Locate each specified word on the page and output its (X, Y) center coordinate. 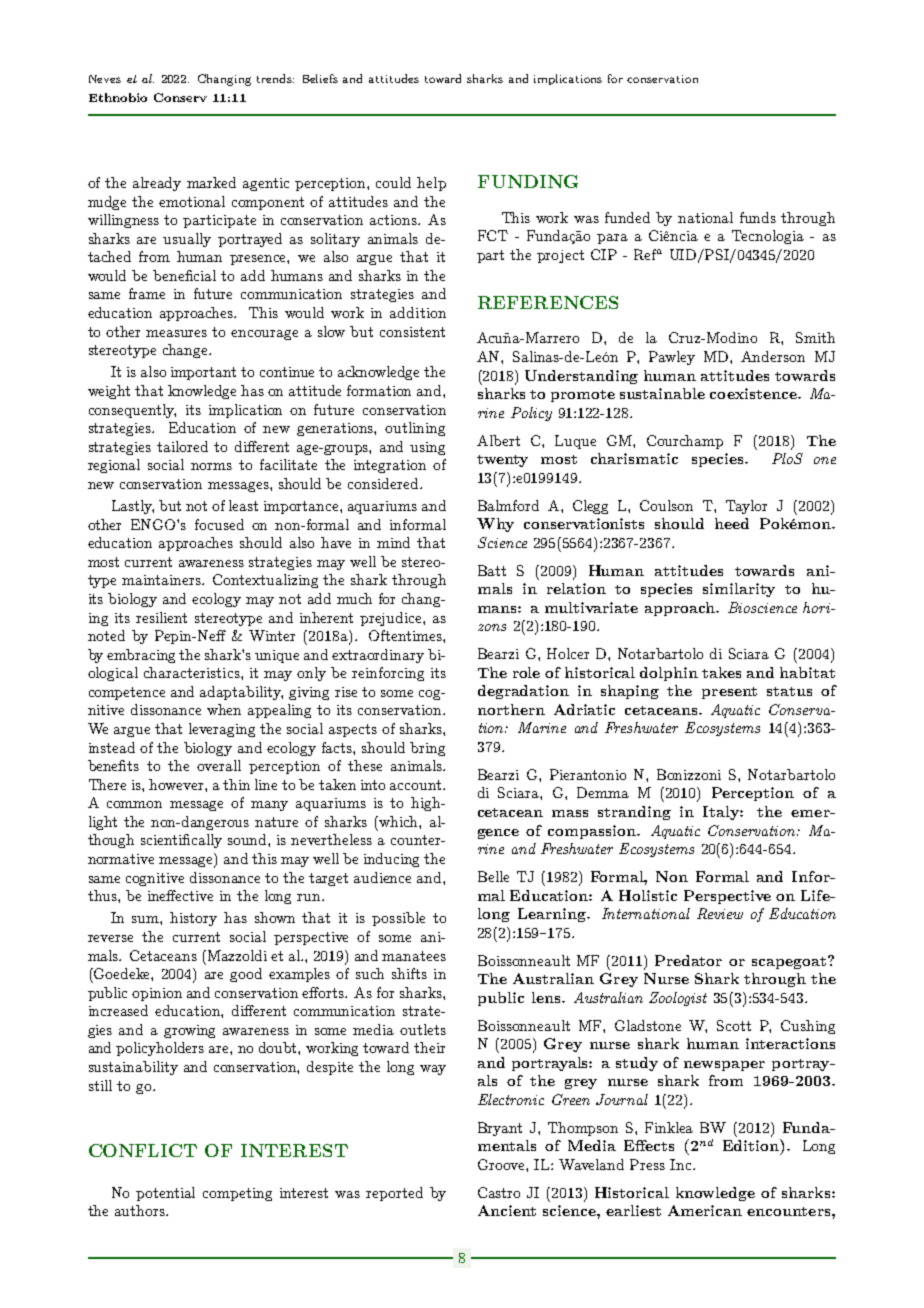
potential (165, 1194)
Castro (499, 1192)
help (431, 184)
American (705, 1210)
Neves (105, 79)
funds (758, 217)
